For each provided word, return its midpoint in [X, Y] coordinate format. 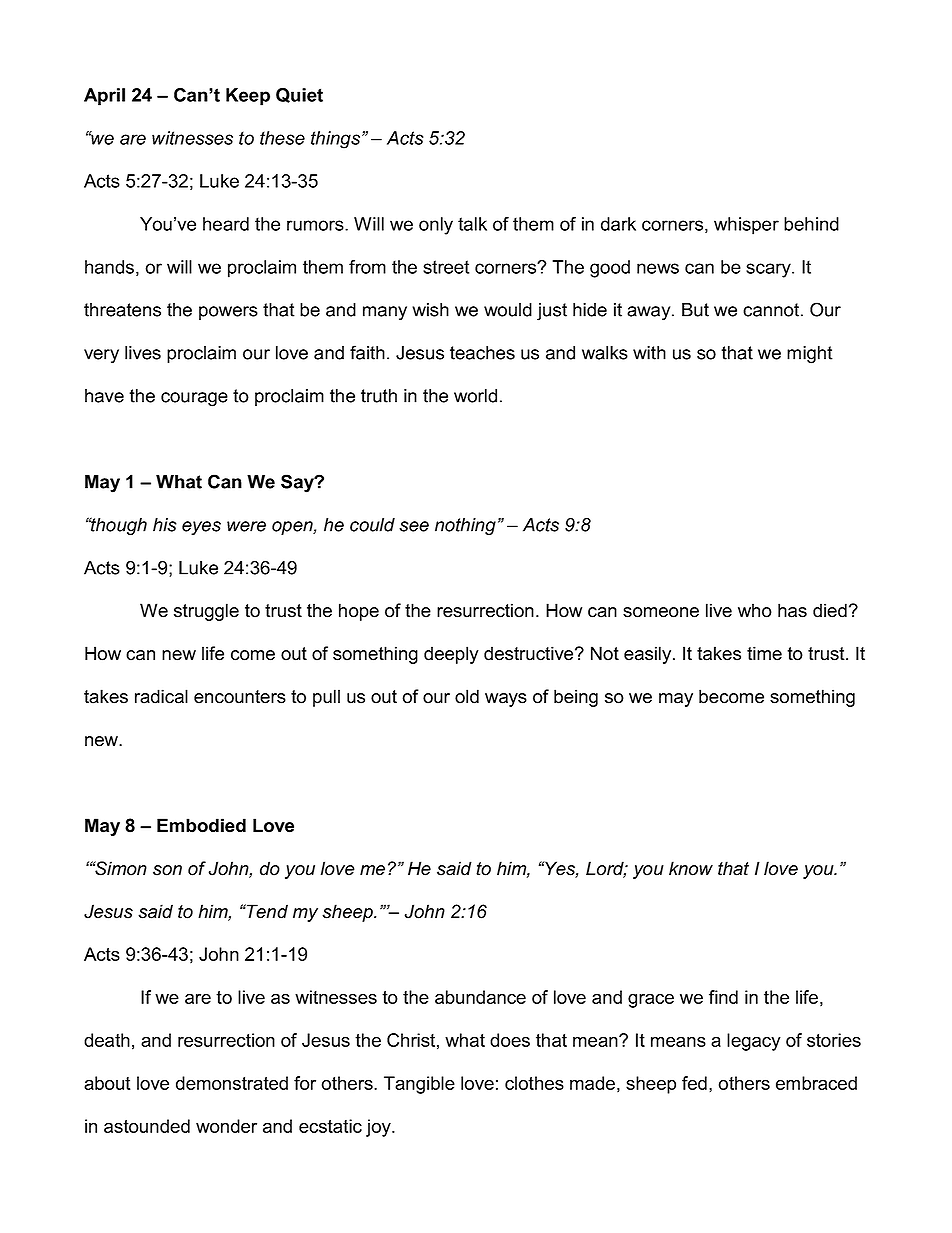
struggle [206, 612]
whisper [746, 226]
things [337, 140]
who [755, 610]
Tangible [419, 1085]
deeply [451, 655]
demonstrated [232, 1083]
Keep [248, 97]
